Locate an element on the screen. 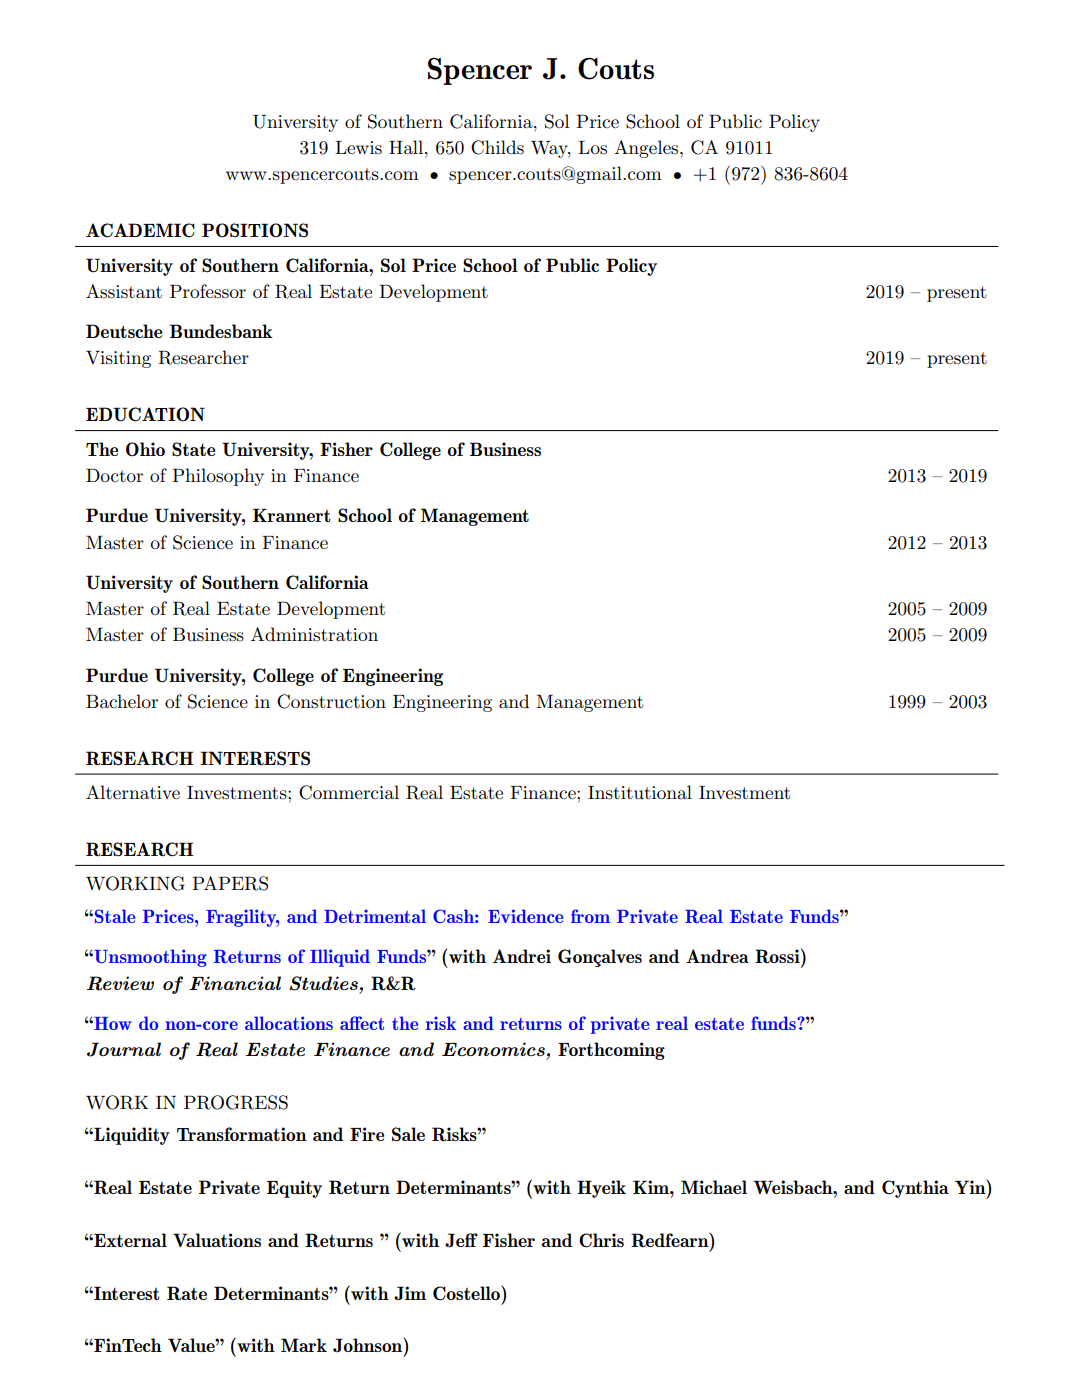  Costello is located at coordinates (467, 1293).
